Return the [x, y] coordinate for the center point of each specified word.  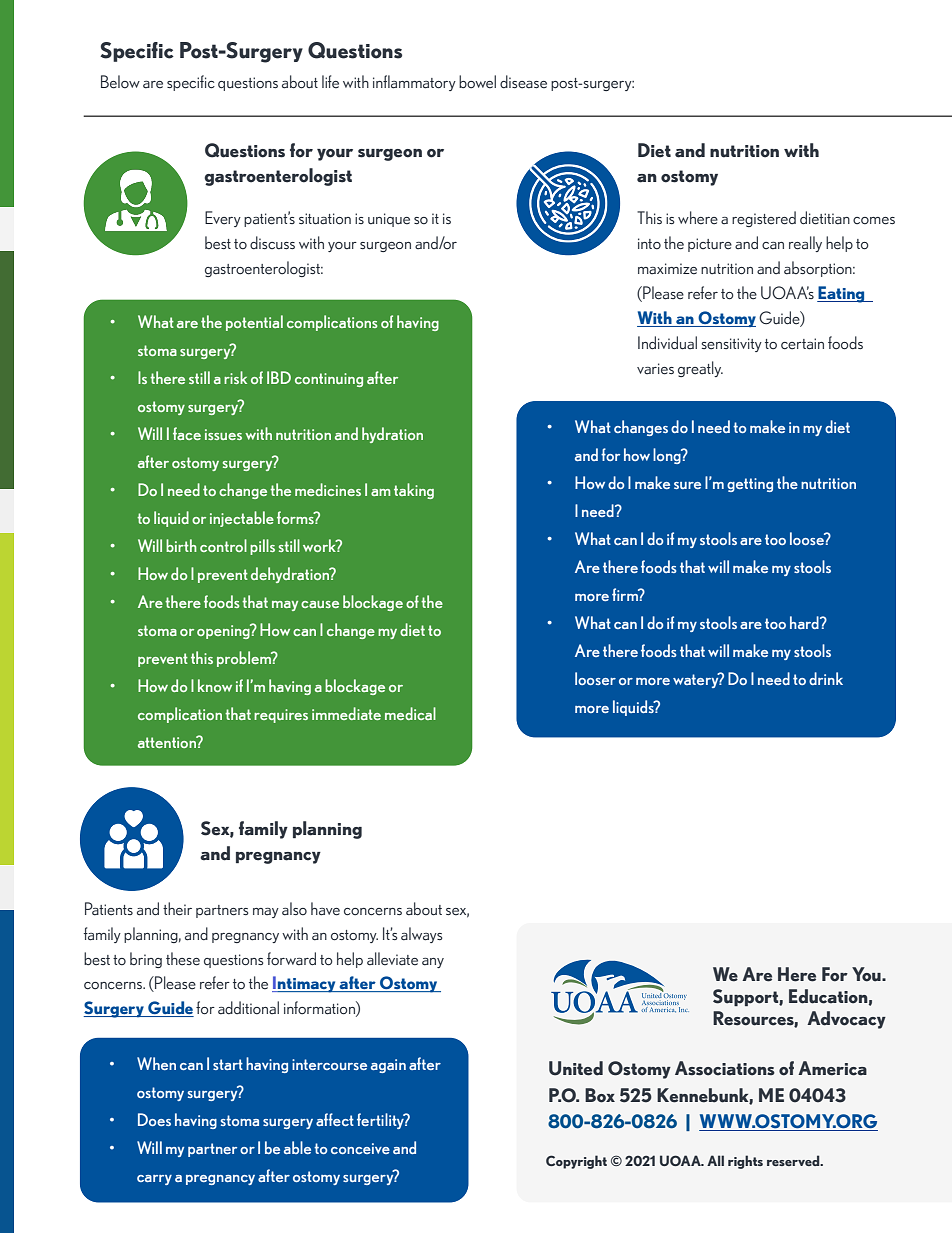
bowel [477, 82]
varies [655, 369]
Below [120, 82]
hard [805, 622]
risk [235, 377]
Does [154, 1119]
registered [764, 219]
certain [802, 344]
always [422, 935]
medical [410, 713]
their [177, 909]
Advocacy [846, 1020]
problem [245, 659]
